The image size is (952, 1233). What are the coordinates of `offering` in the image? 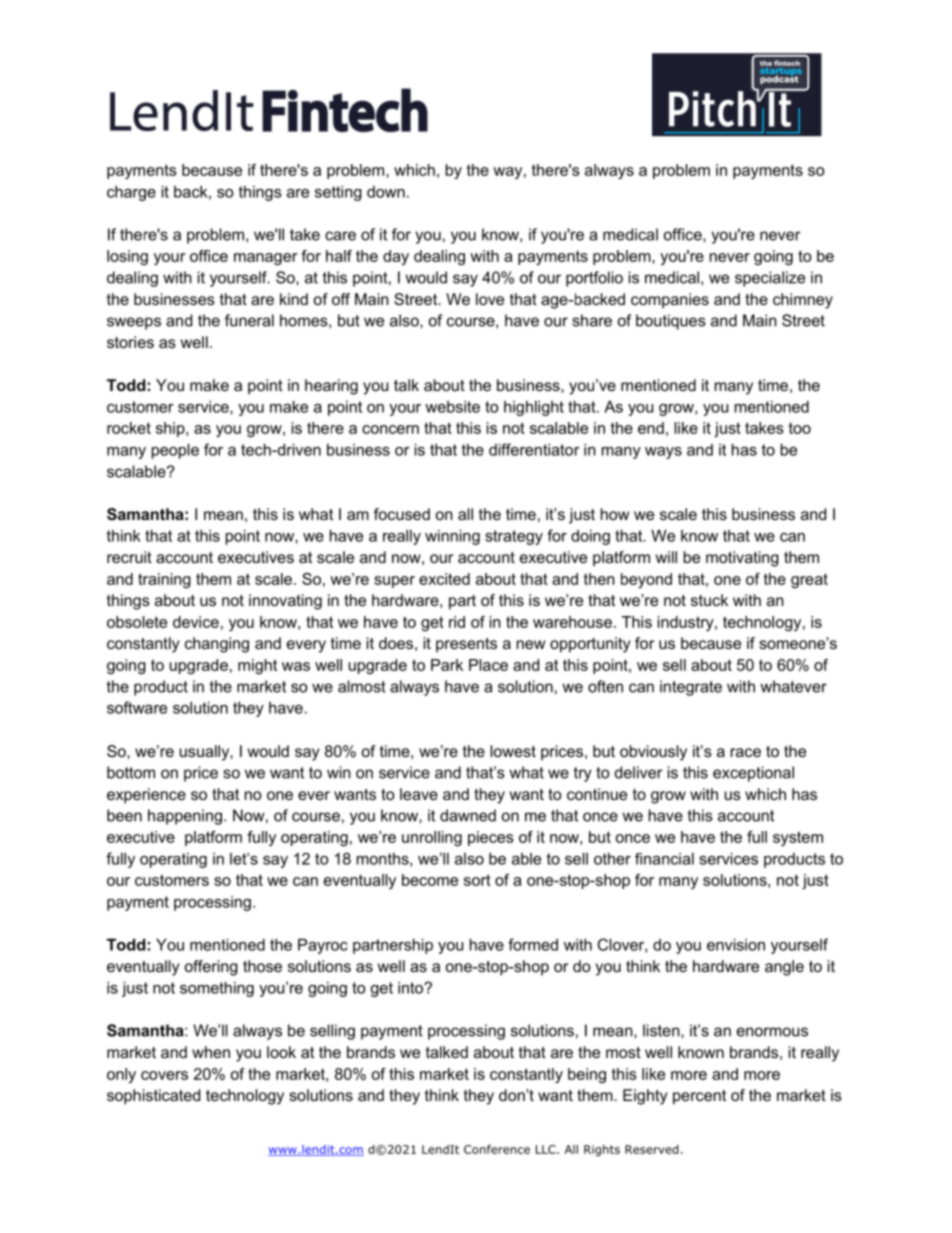 It's located at (211, 968).
